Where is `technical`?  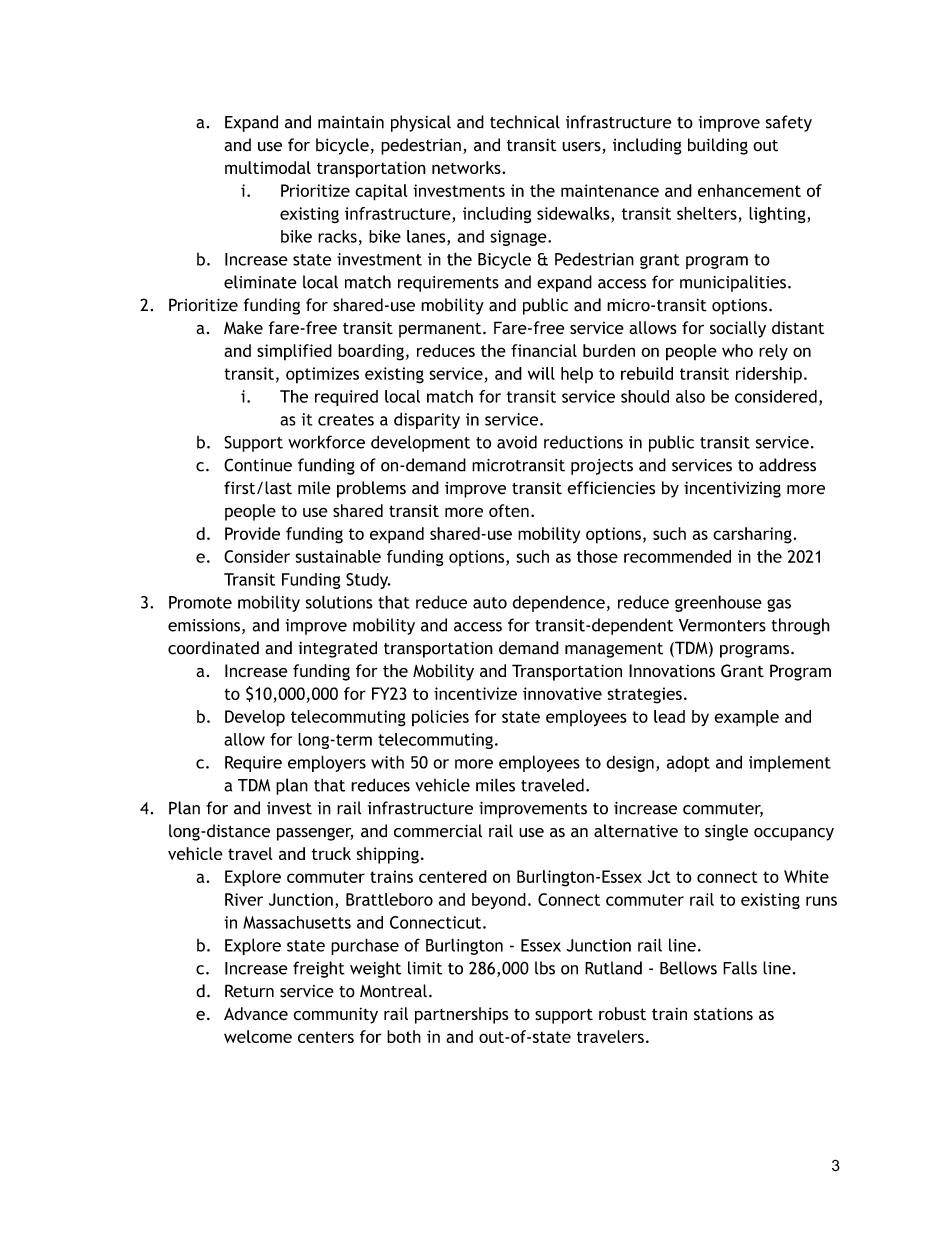 technical is located at coordinates (525, 122).
